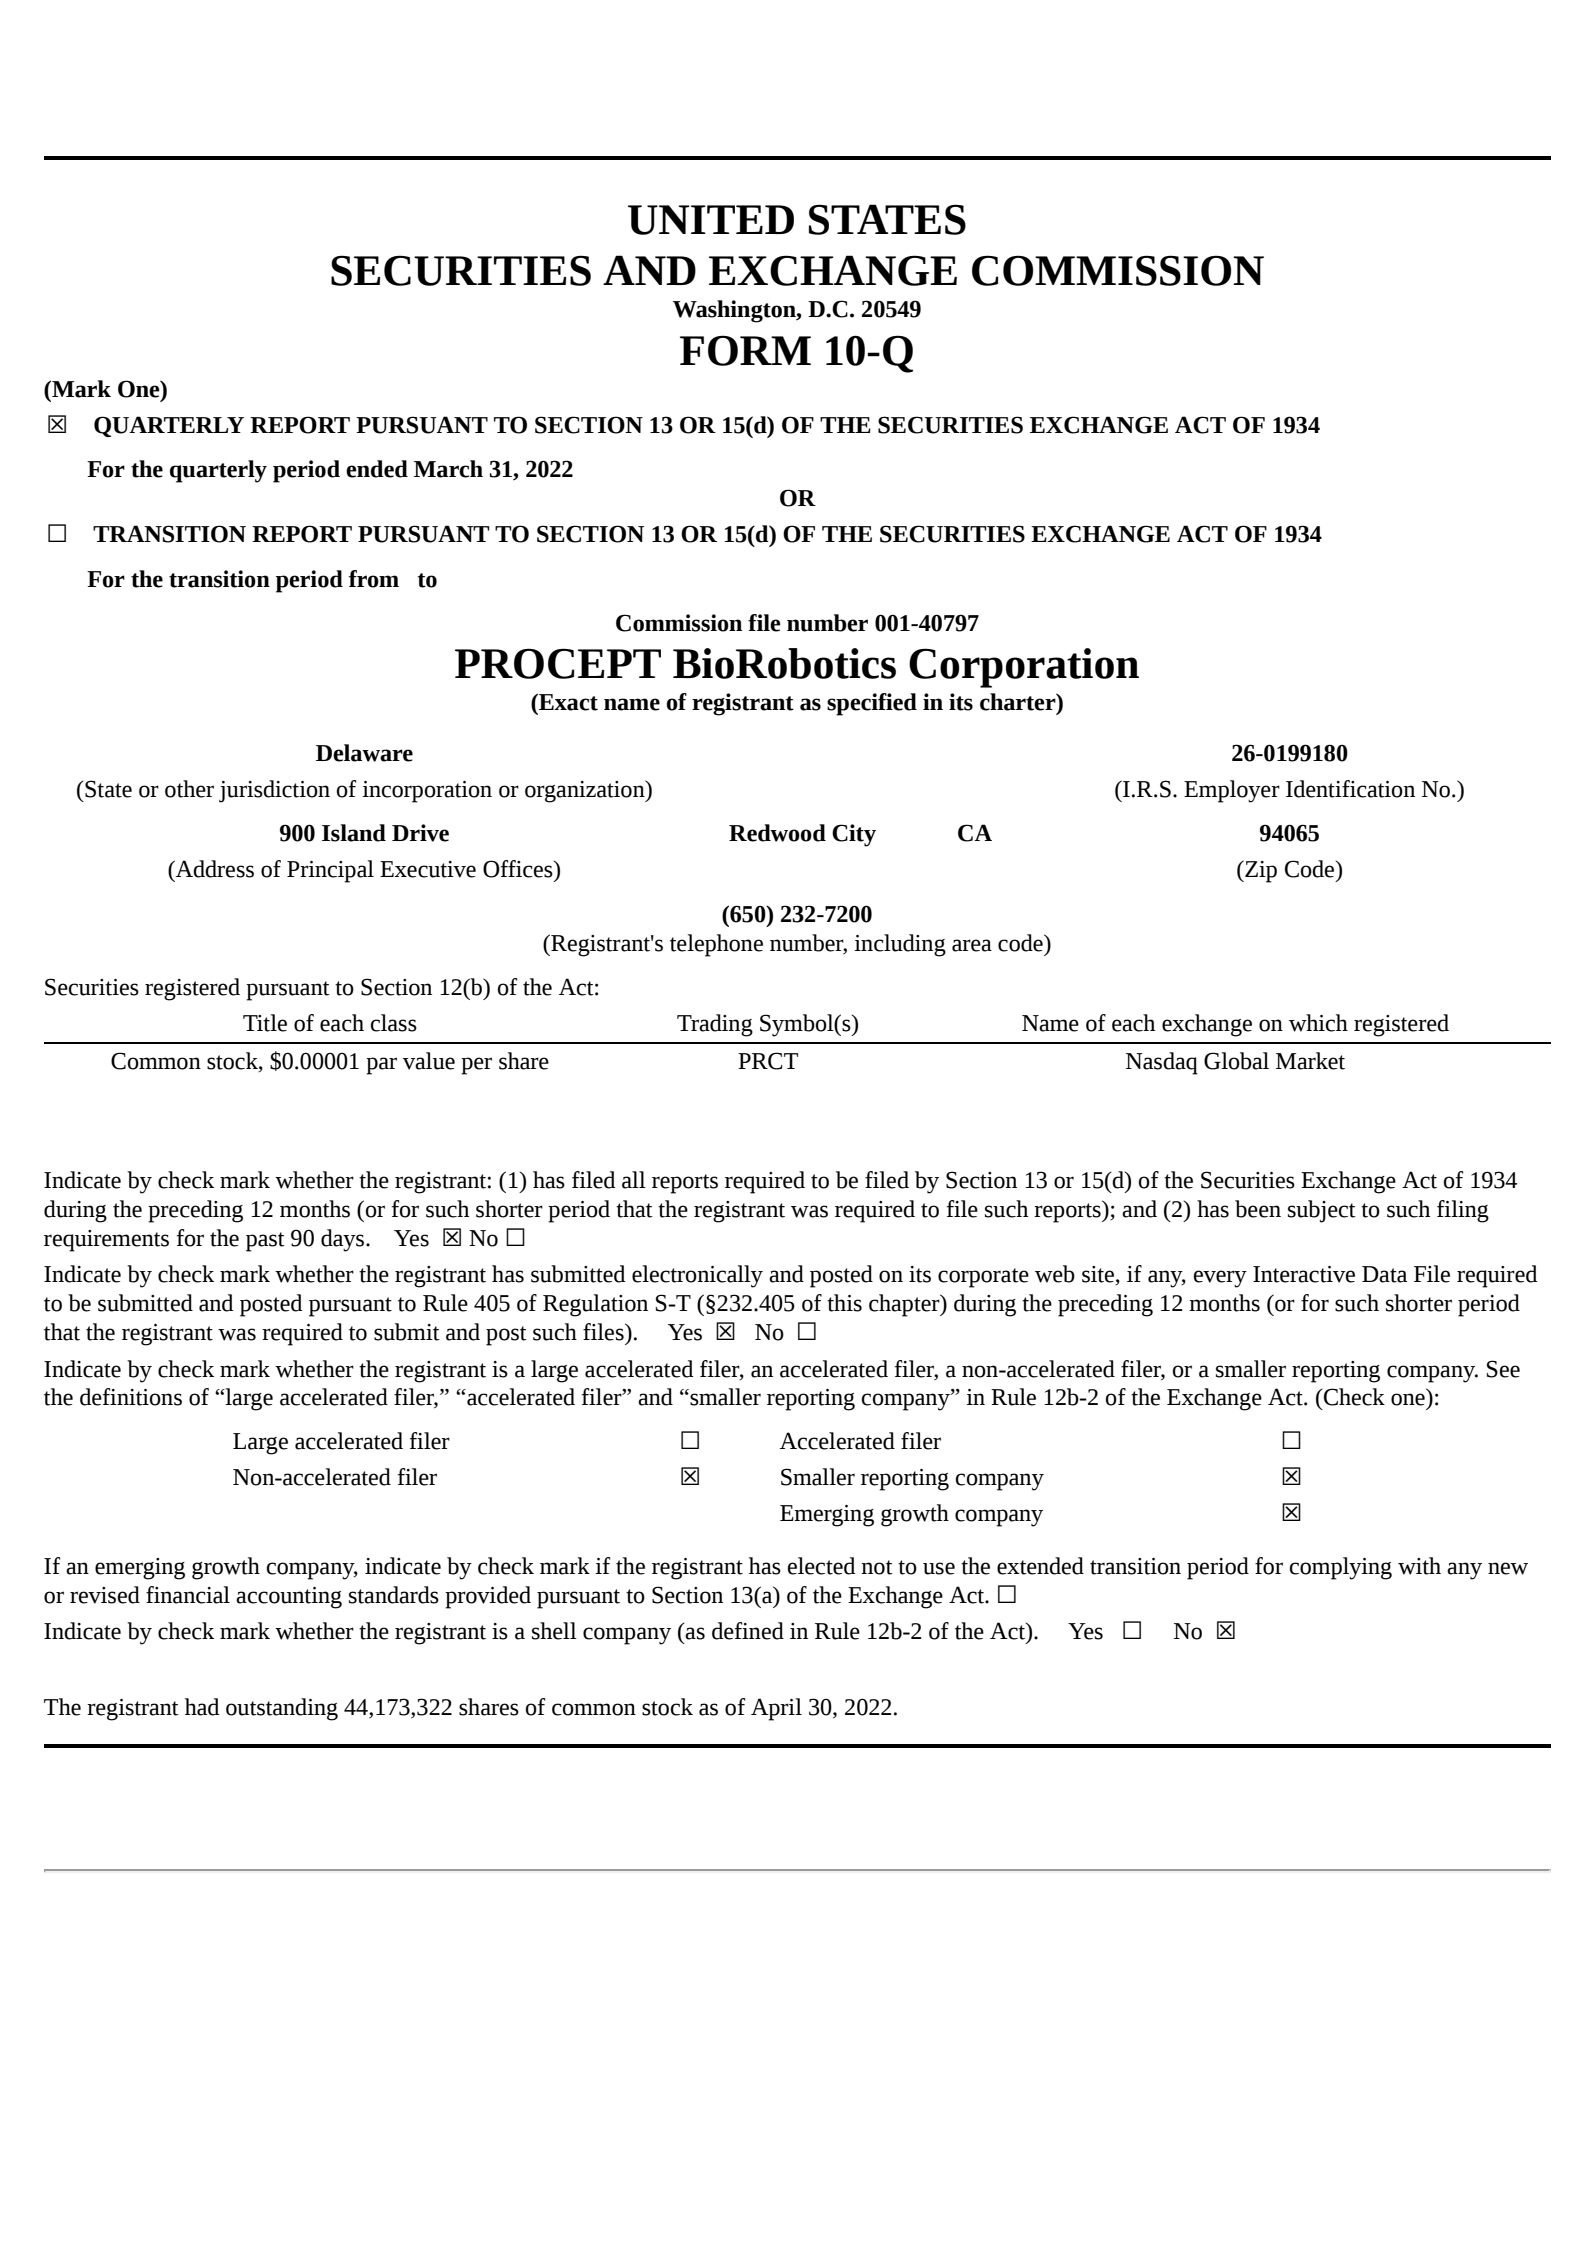 The height and width of the screenshot is (2258, 1596). What do you see at coordinates (265, 1242) in the screenshot?
I see `past` at bounding box center [265, 1242].
